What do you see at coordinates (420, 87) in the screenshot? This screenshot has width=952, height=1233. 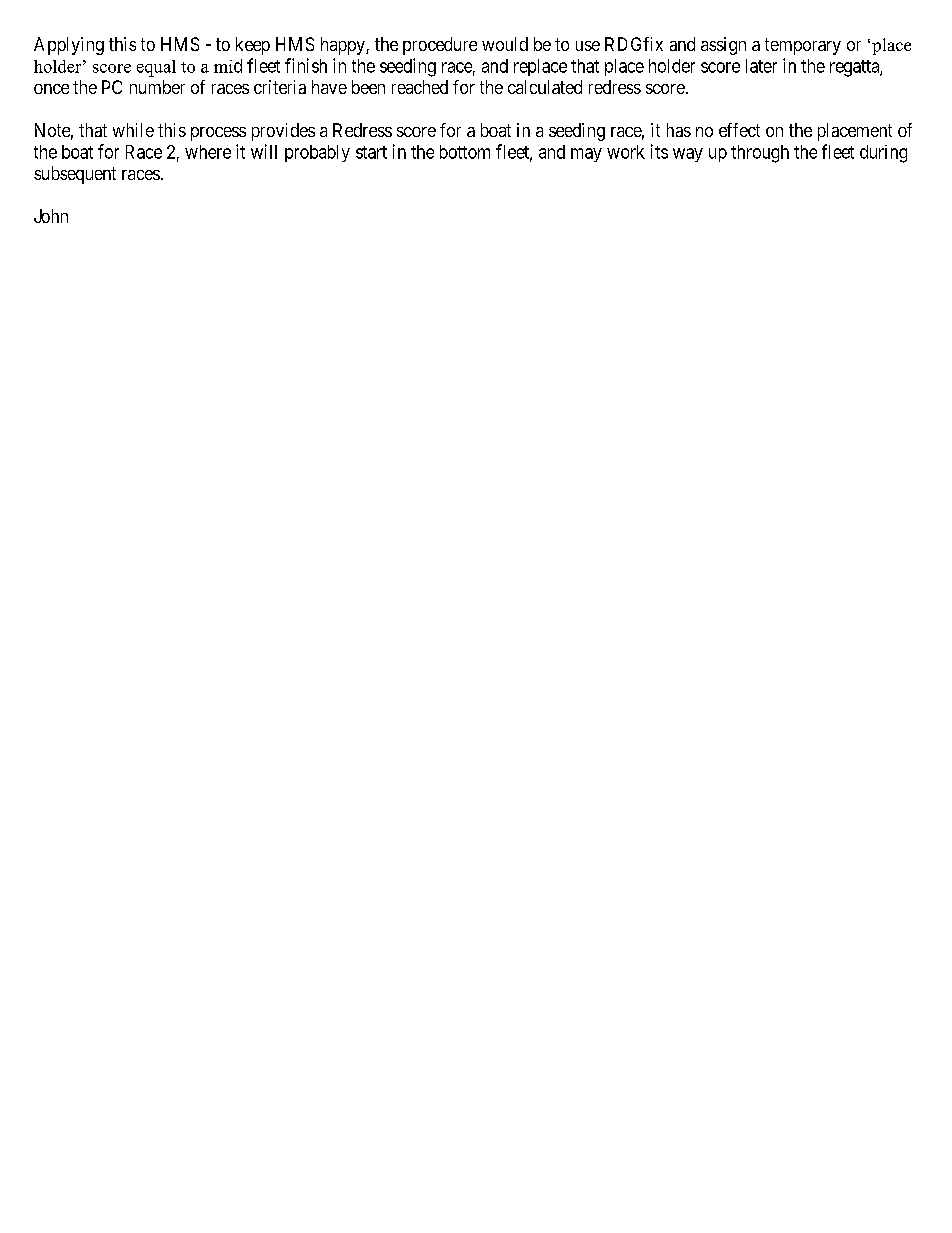 I see `reached` at bounding box center [420, 87].
